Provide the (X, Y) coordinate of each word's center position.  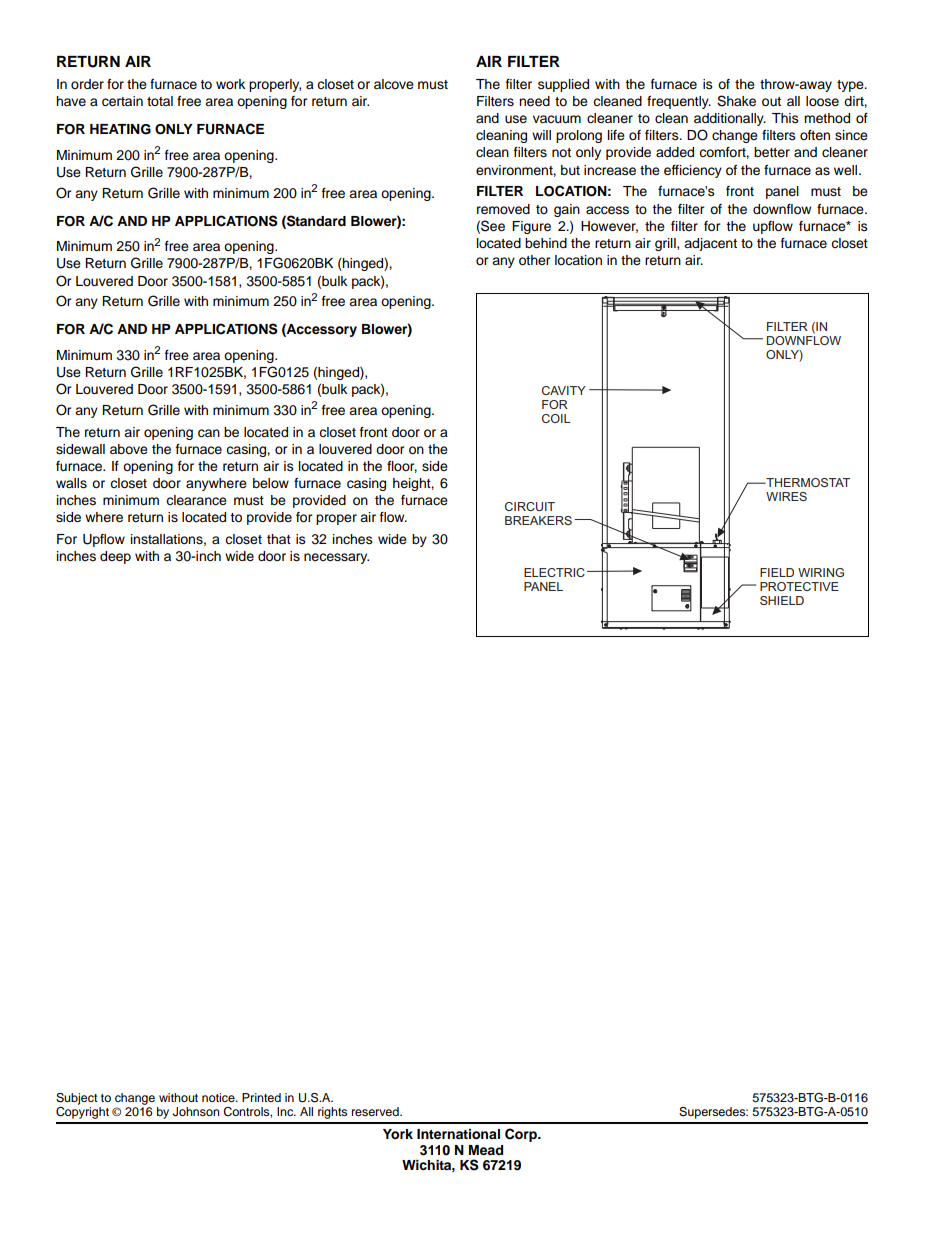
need (534, 101)
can (209, 433)
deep (115, 557)
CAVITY (564, 390)
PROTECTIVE (799, 586)
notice (219, 1097)
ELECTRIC (554, 572)
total (160, 101)
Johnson (196, 1112)
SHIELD (782, 600)
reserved (376, 1111)
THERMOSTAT (807, 482)
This (785, 118)
